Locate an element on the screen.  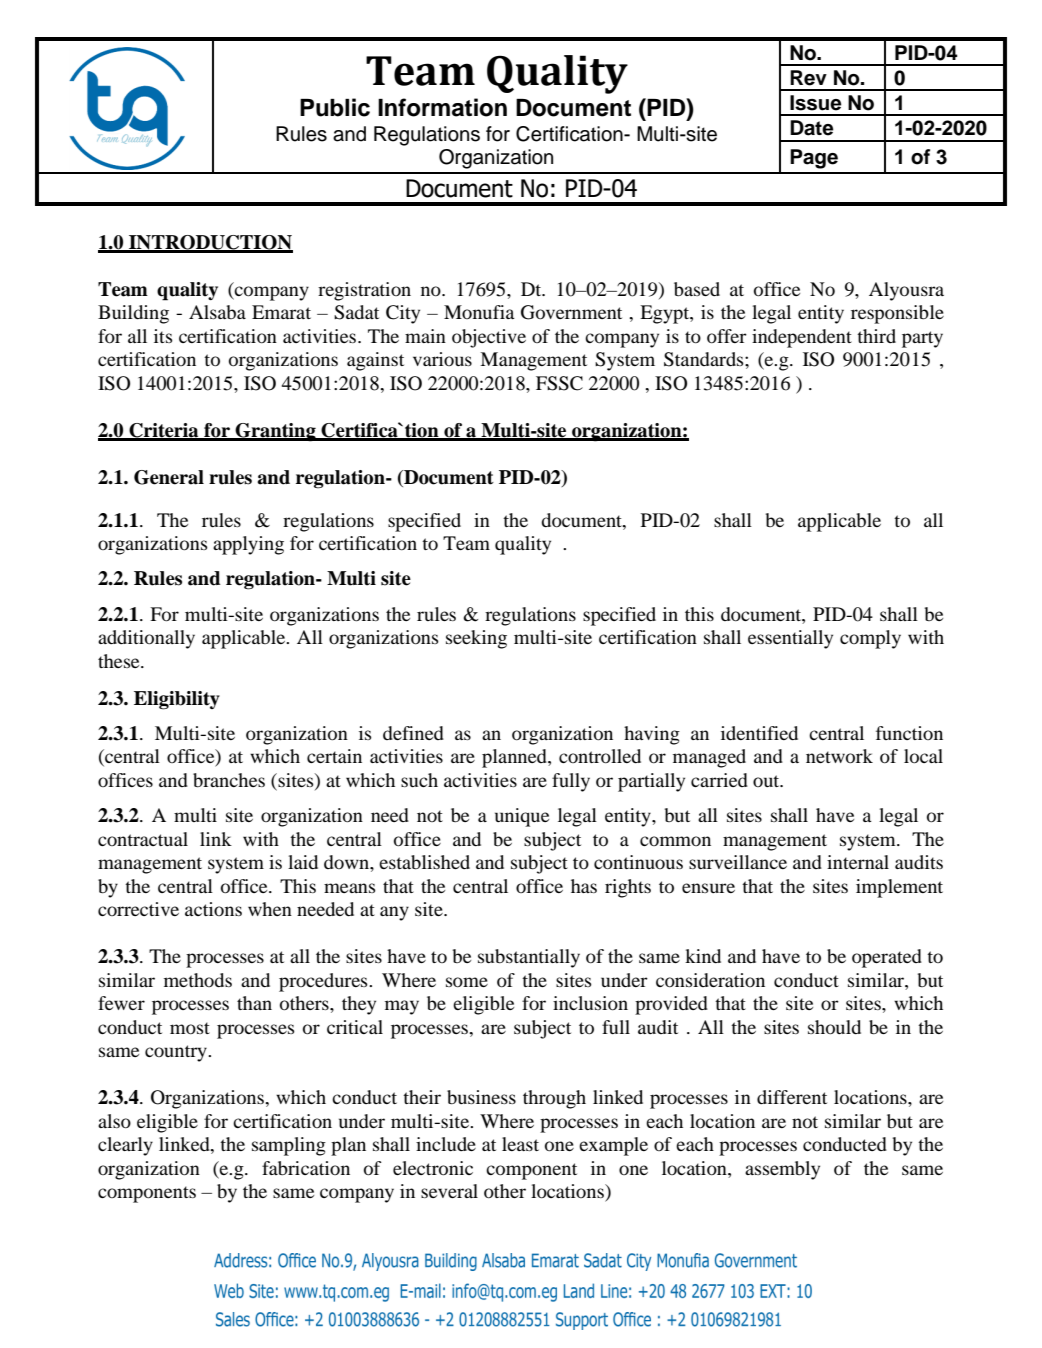
Rev is located at coordinates (808, 78).
